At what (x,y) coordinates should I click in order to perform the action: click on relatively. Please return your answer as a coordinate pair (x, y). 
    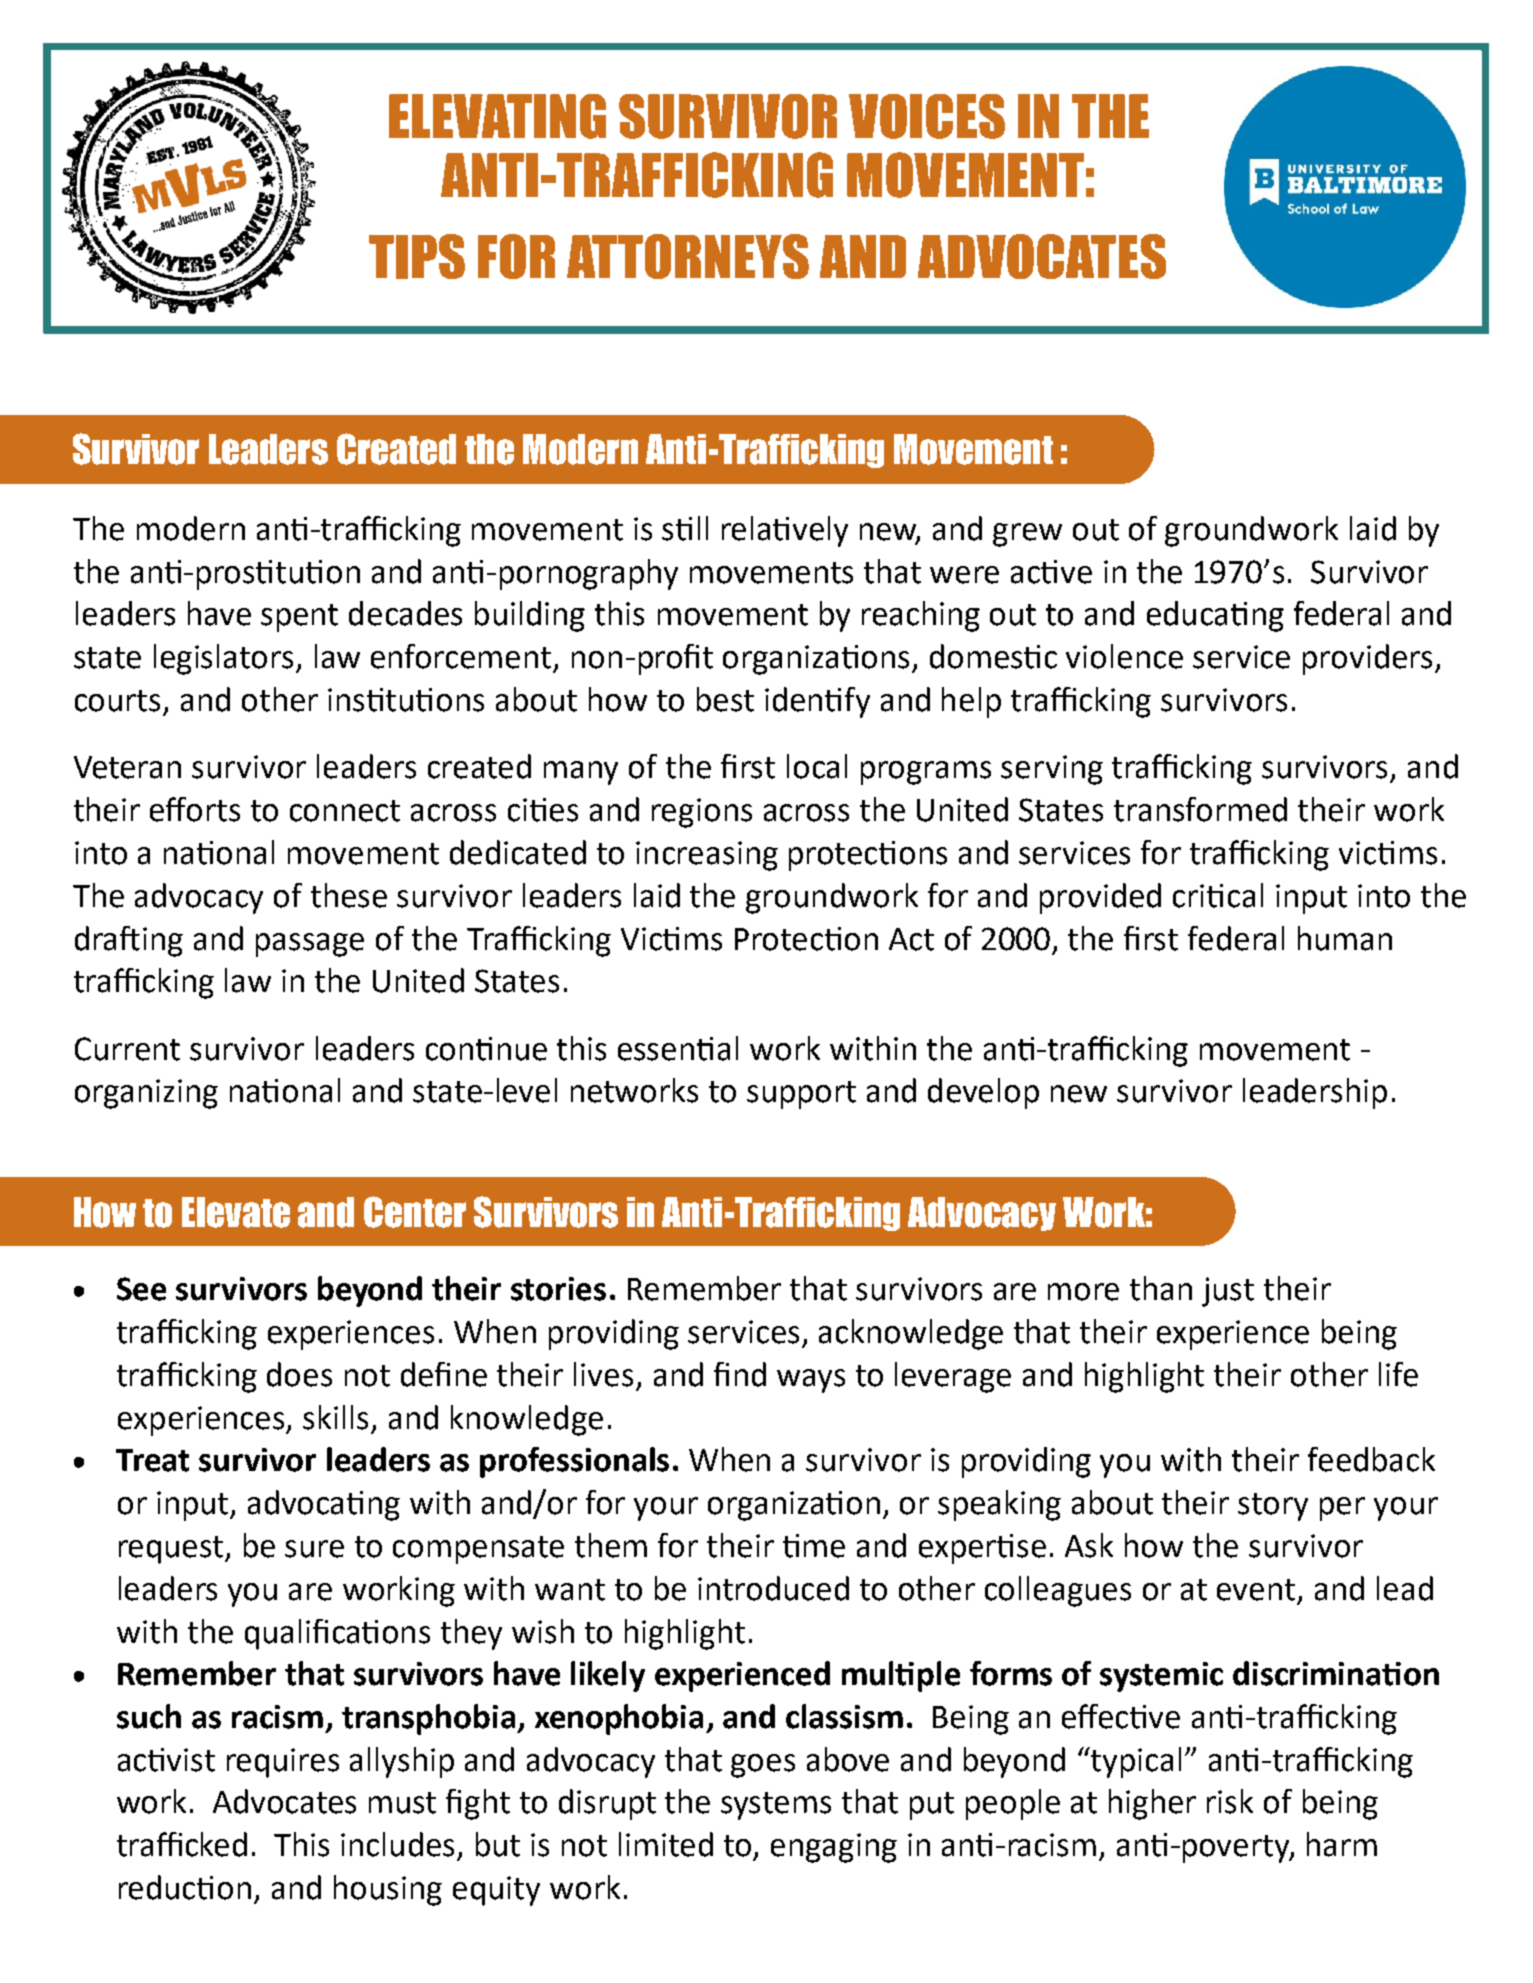
    Looking at the image, I should click on (785, 531).
